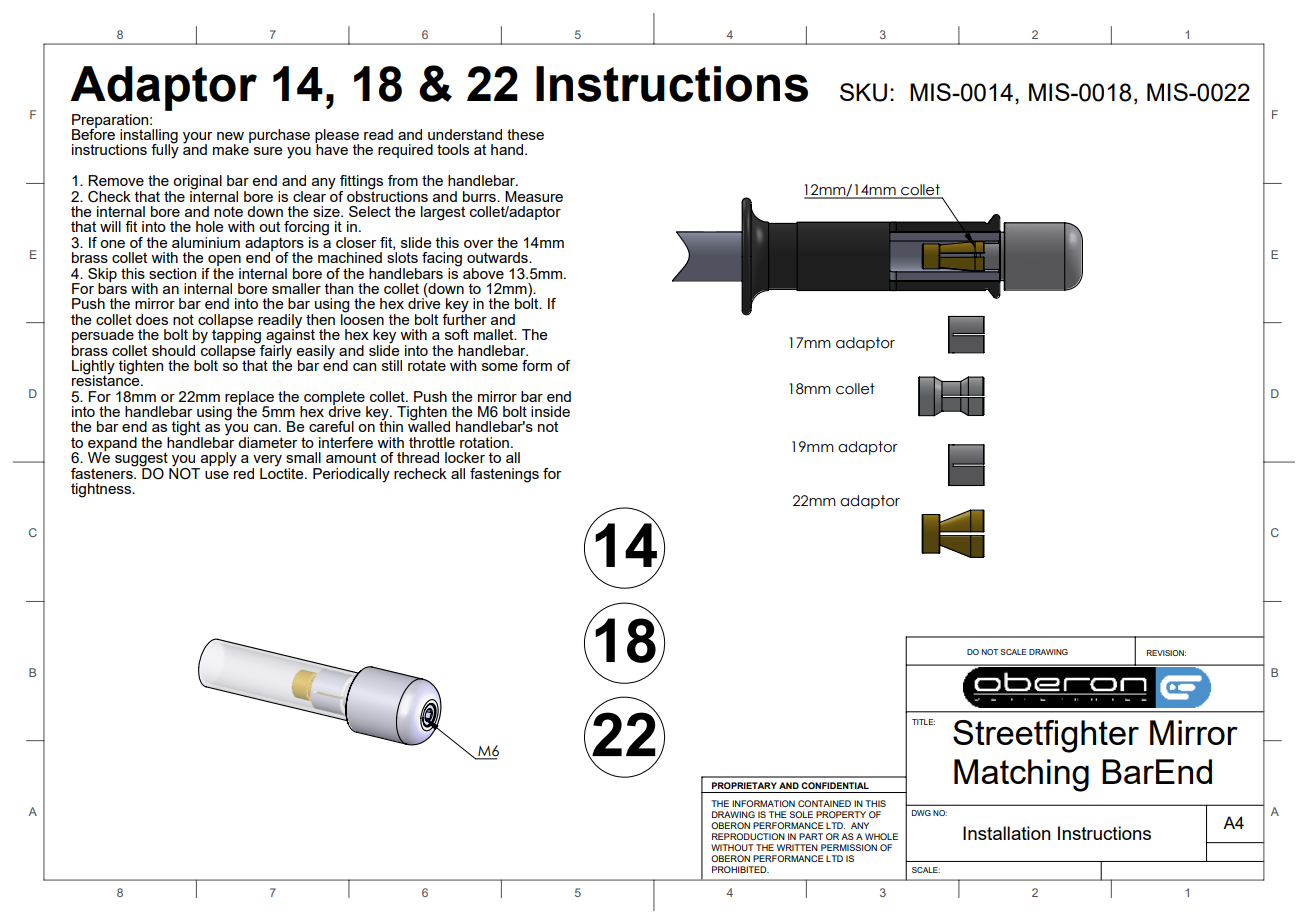 The image size is (1308, 924). I want to click on section, so click(172, 273).
